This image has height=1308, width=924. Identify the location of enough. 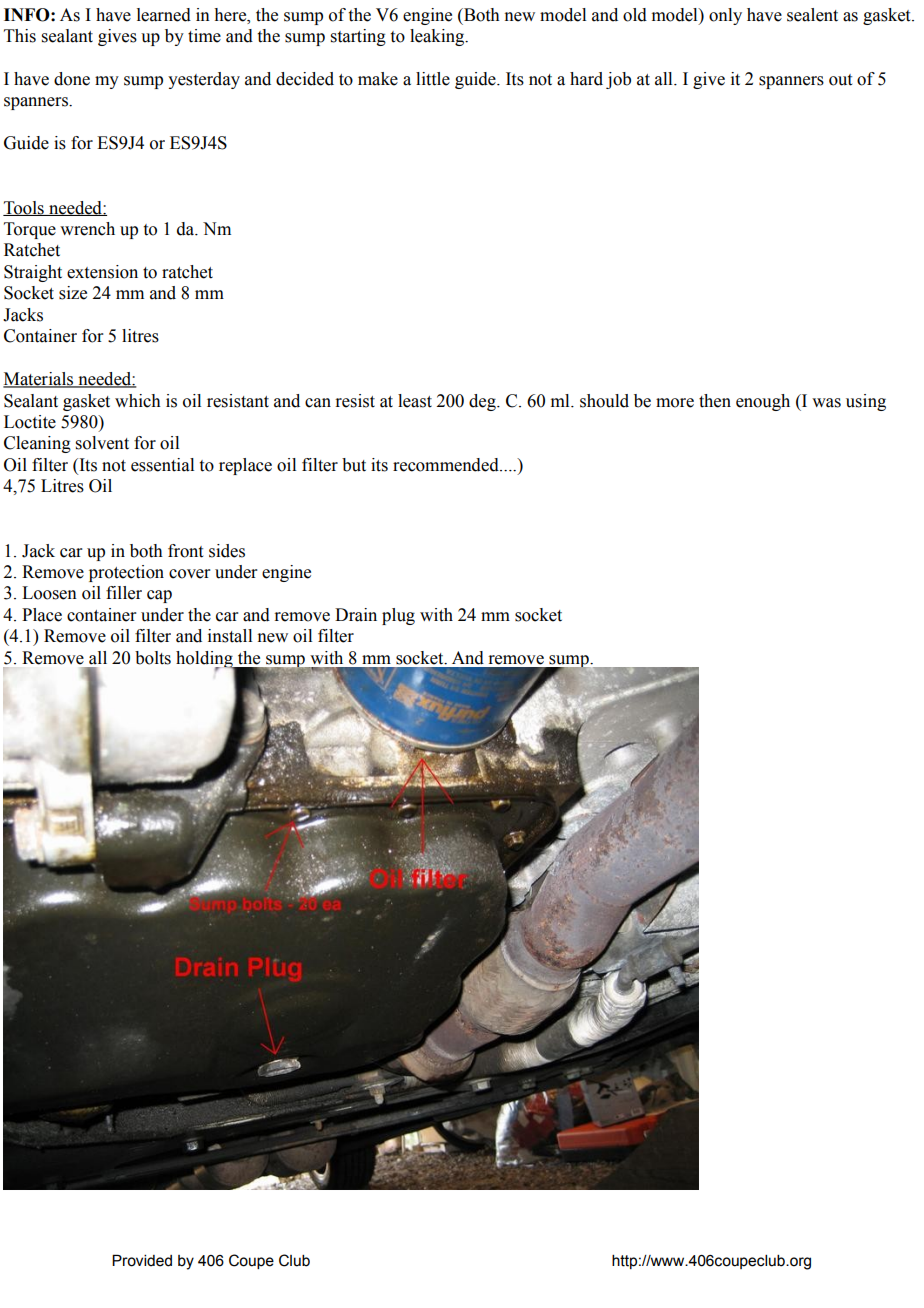
(763, 402).
